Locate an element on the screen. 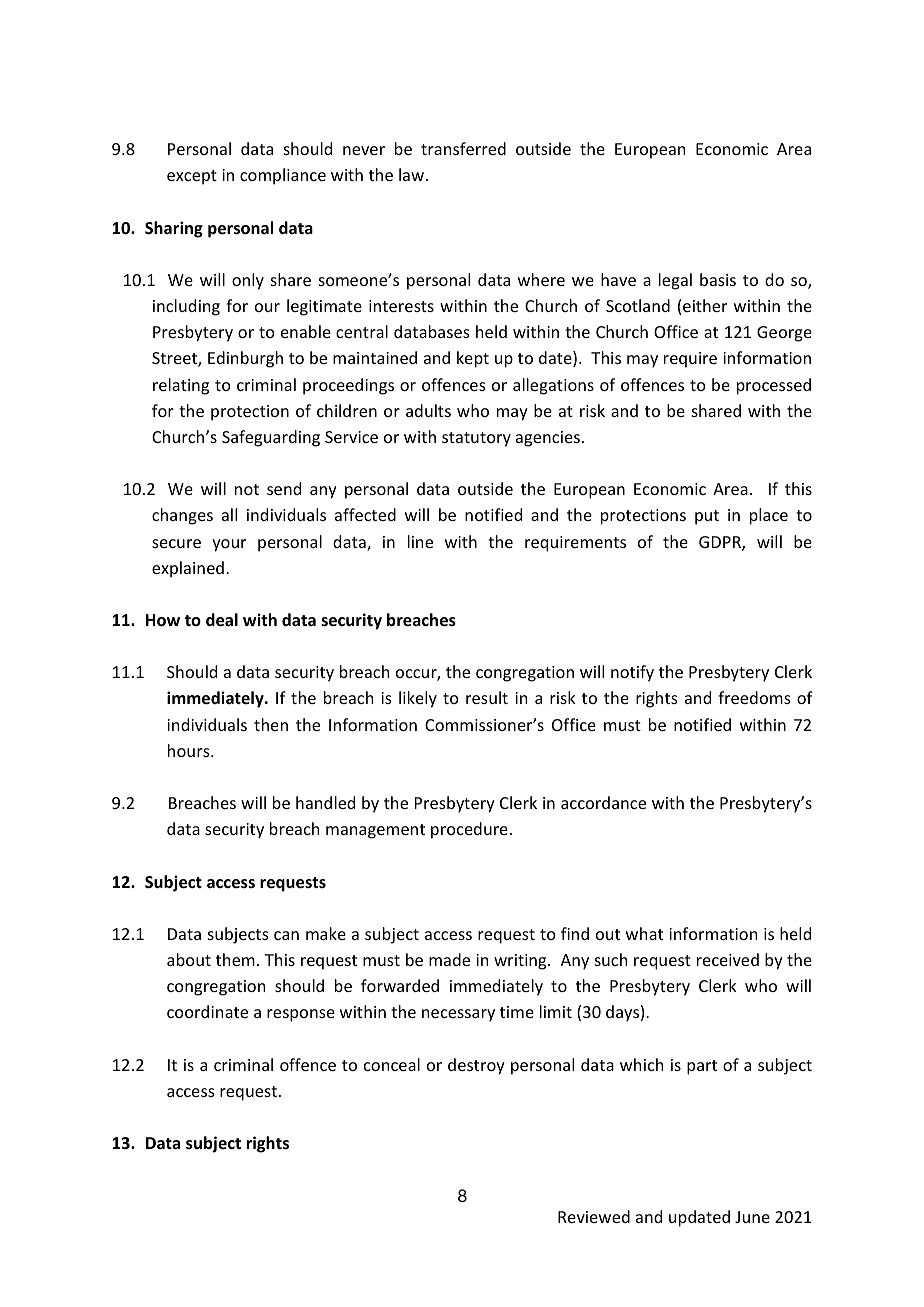 This screenshot has width=924, height=1307. result is located at coordinates (487, 697).
